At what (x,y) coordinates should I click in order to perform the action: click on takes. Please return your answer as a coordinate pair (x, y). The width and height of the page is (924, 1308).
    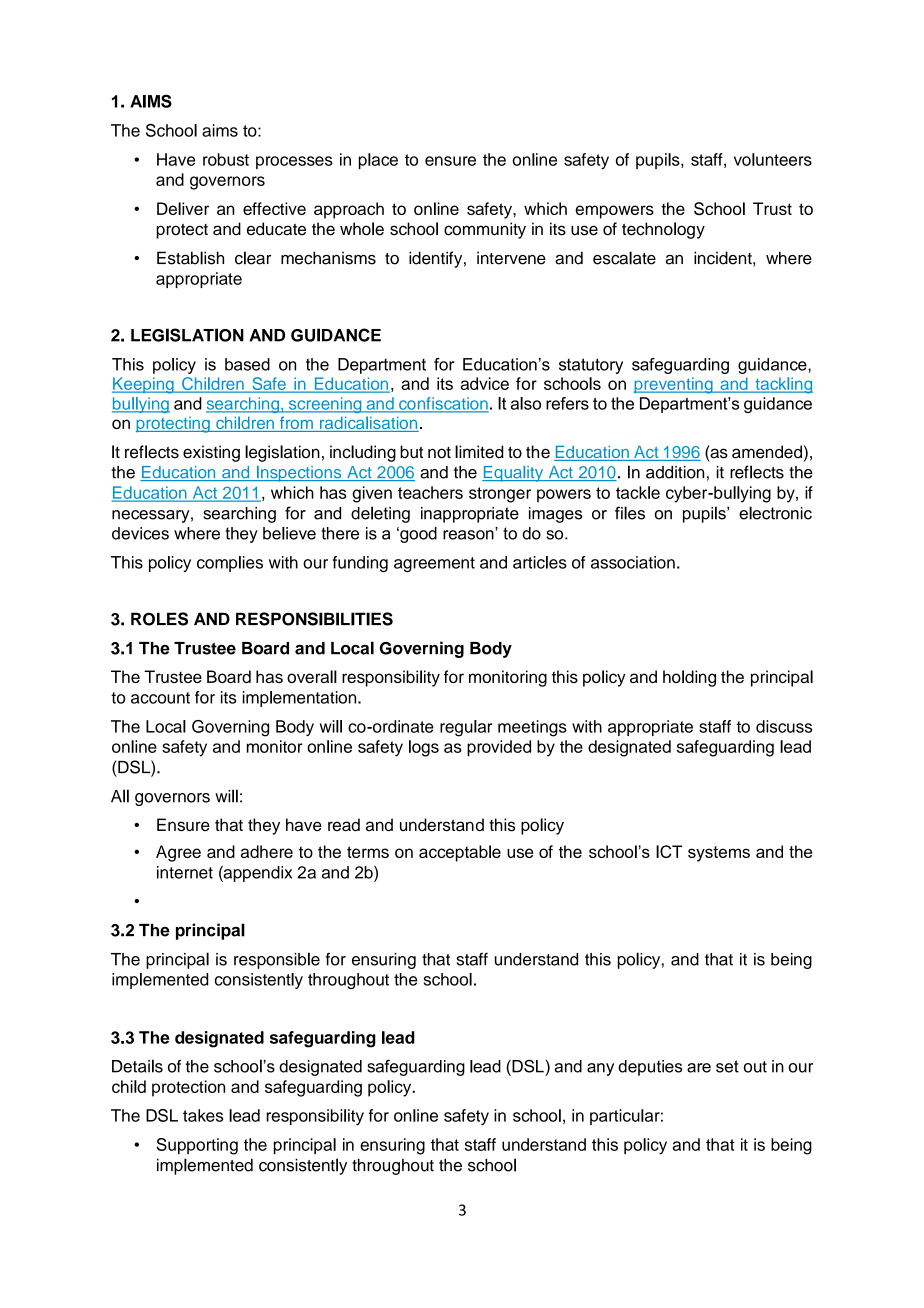
    Looking at the image, I should click on (203, 1115).
